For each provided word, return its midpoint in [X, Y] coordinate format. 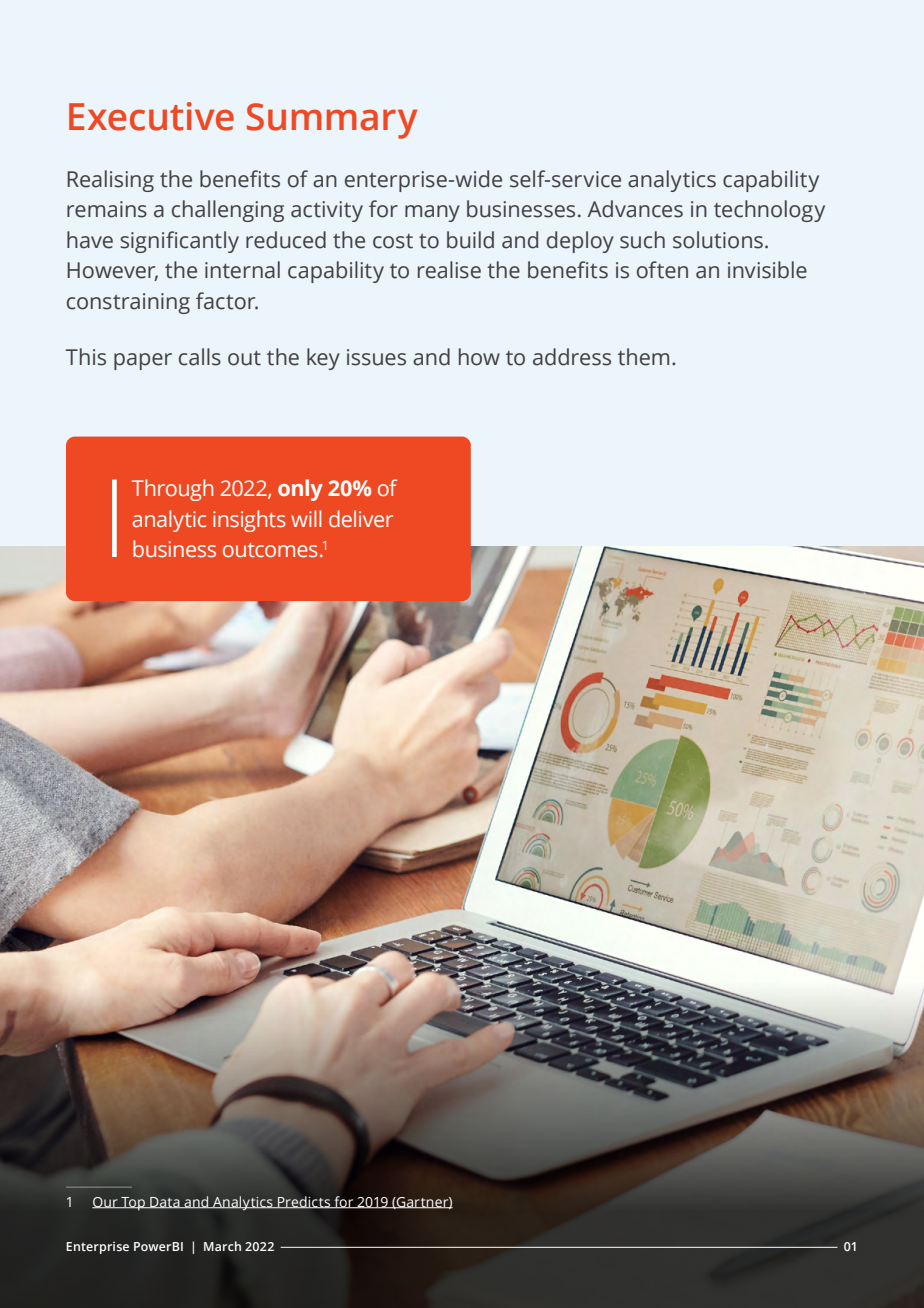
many [432, 213]
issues [376, 357]
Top [133, 1203]
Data [165, 1203]
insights [249, 521]
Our [106, 1203]
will [306, 518]
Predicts [304, 1202]
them [643, 357]
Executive [151, 116]
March [222, 1246]
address [572, 357]
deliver [361, 519]
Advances [635, 209]
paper [143, 361]
